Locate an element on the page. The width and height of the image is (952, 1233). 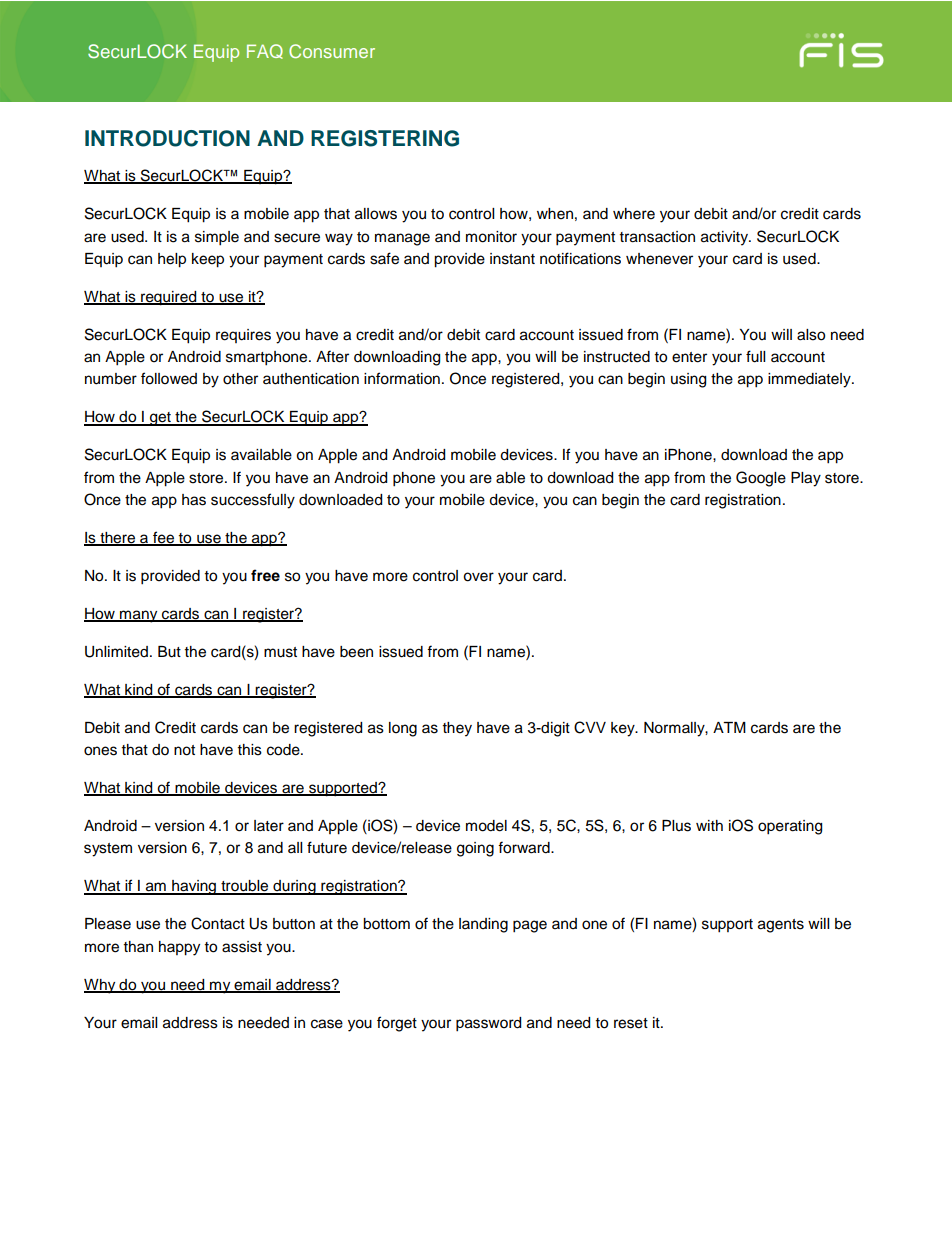
Google is located at coordinates (761, 479).
